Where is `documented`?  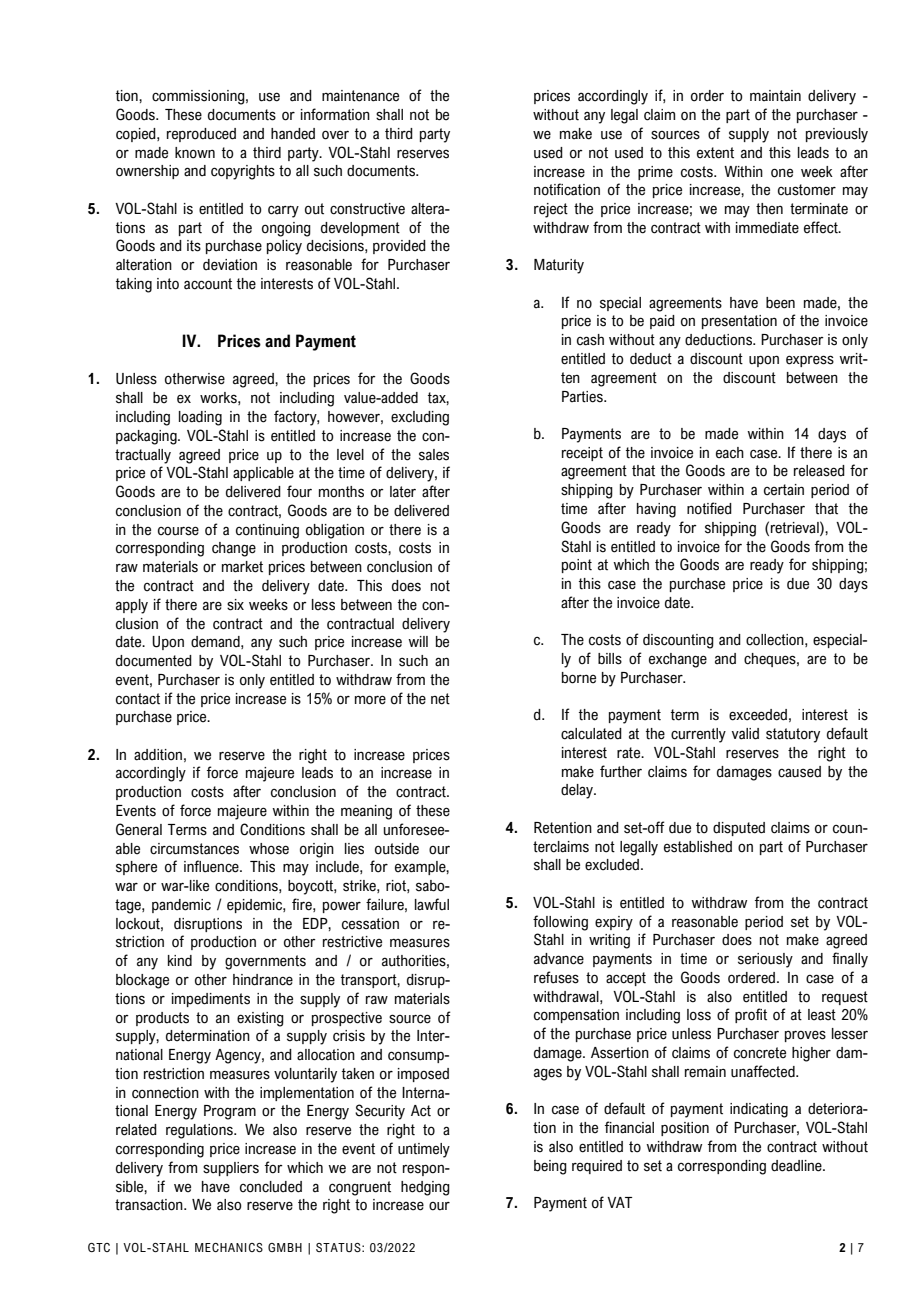
documented is located at coordinates (154, 661).
